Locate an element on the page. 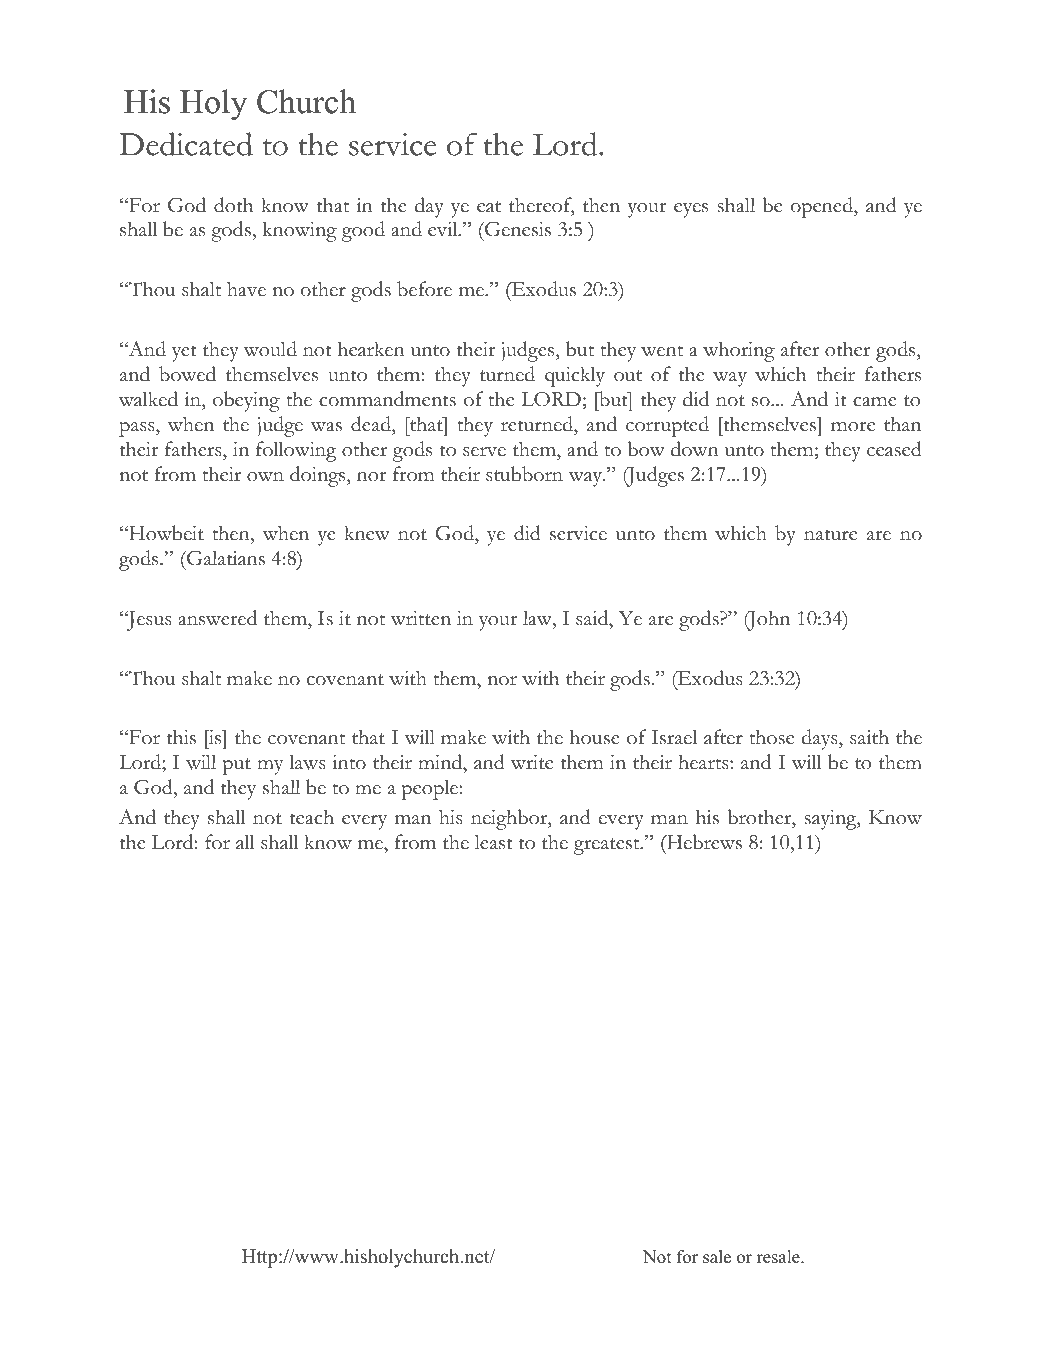 The width and height of the page is (1041, 1348). least is located at coordinates (494, 842).
